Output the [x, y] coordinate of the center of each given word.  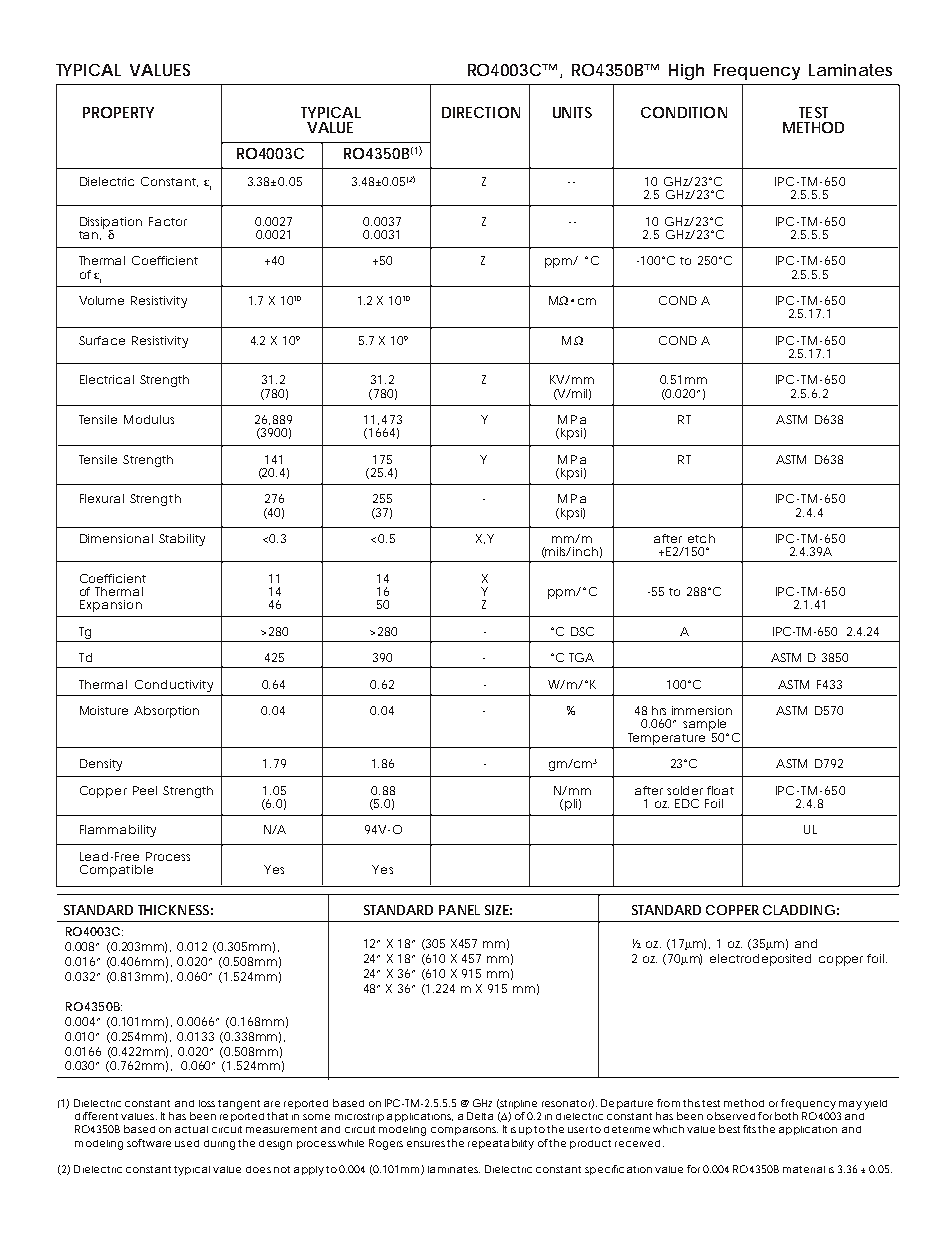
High [686, 72]
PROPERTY [118, 112]
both [786, 1116]
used [187, 1143]
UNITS [572, 112]
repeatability [501, 1144]
